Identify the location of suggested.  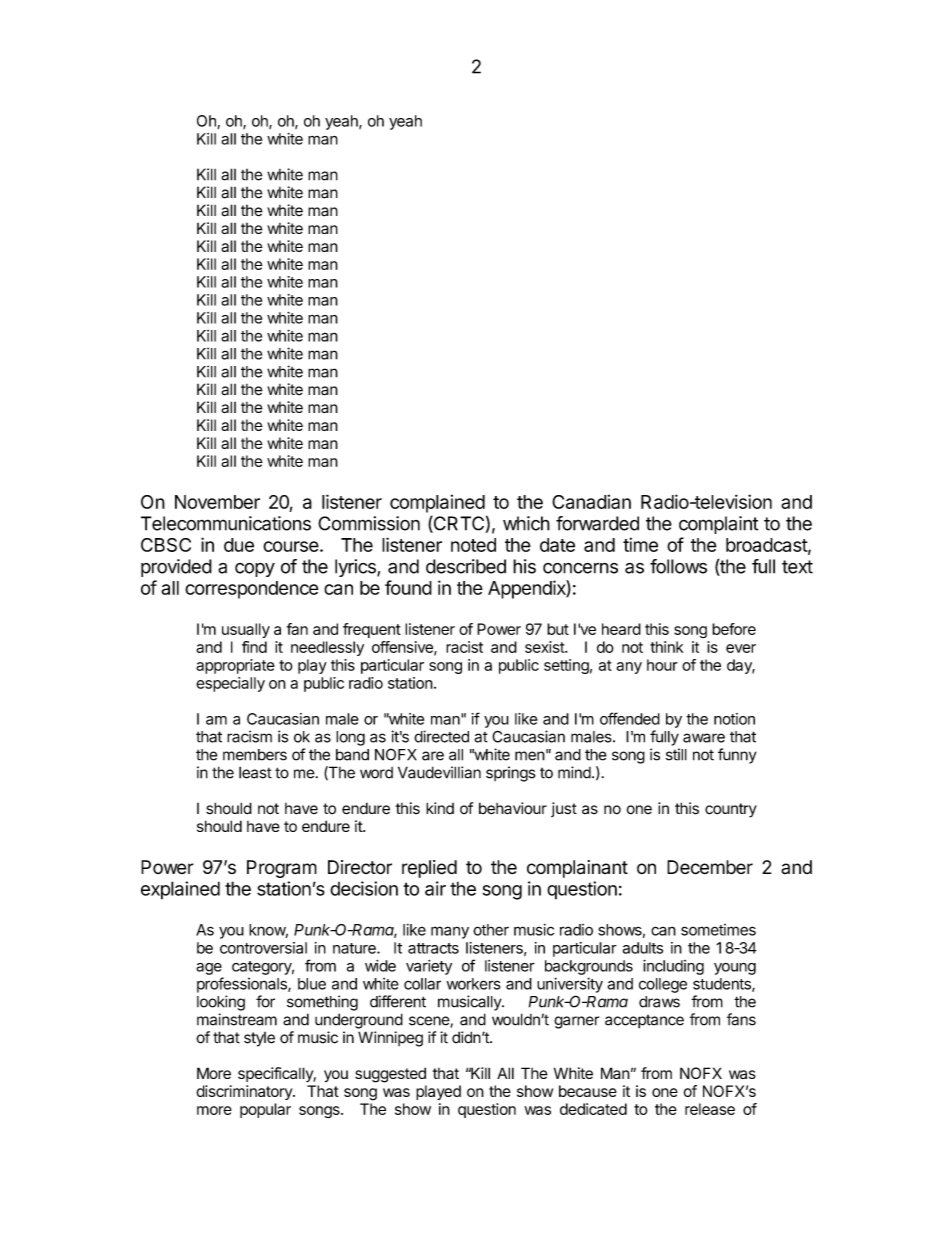
(390, 1075).
